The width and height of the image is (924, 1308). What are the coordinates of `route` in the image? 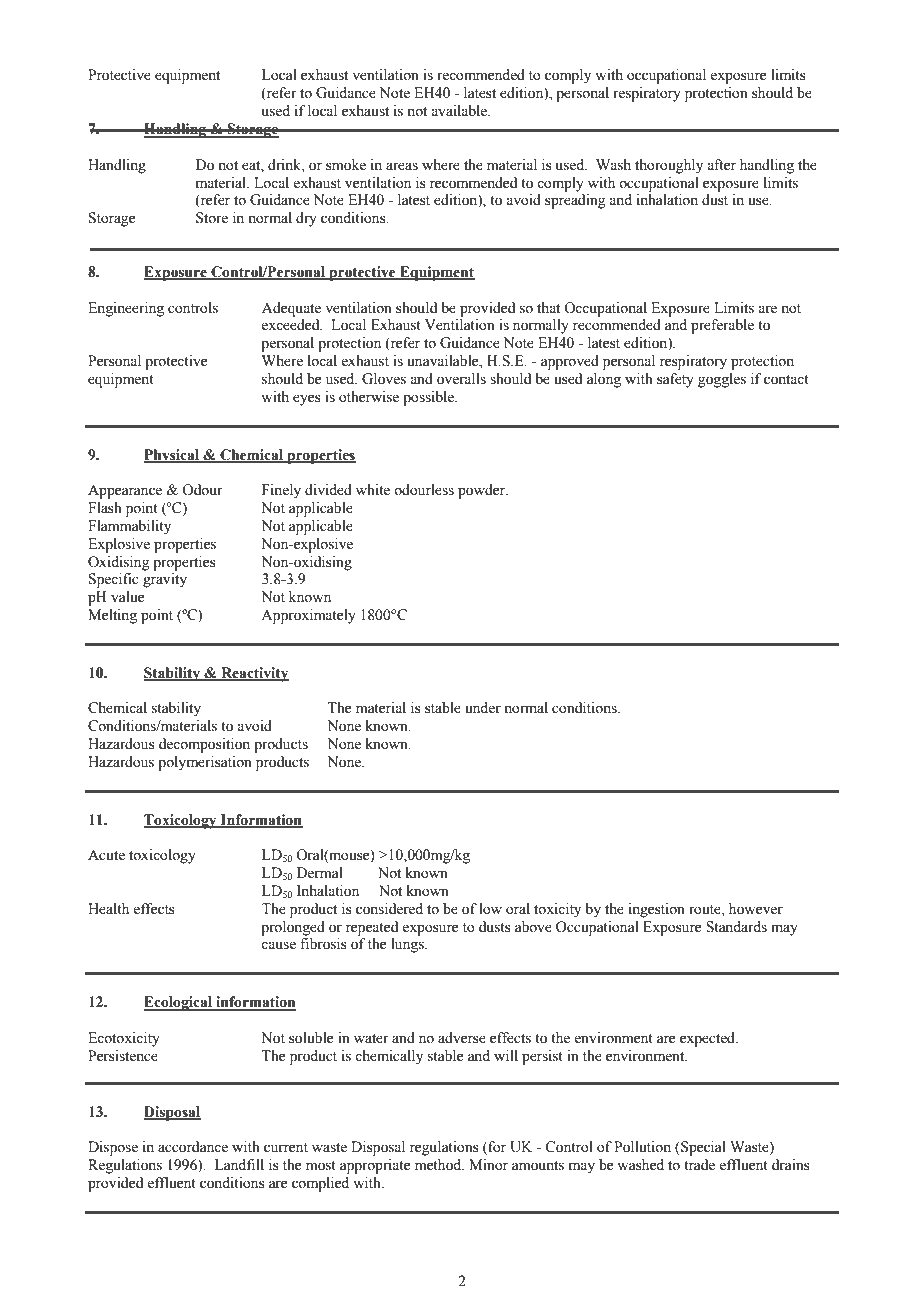 It's located at (706, 910).
